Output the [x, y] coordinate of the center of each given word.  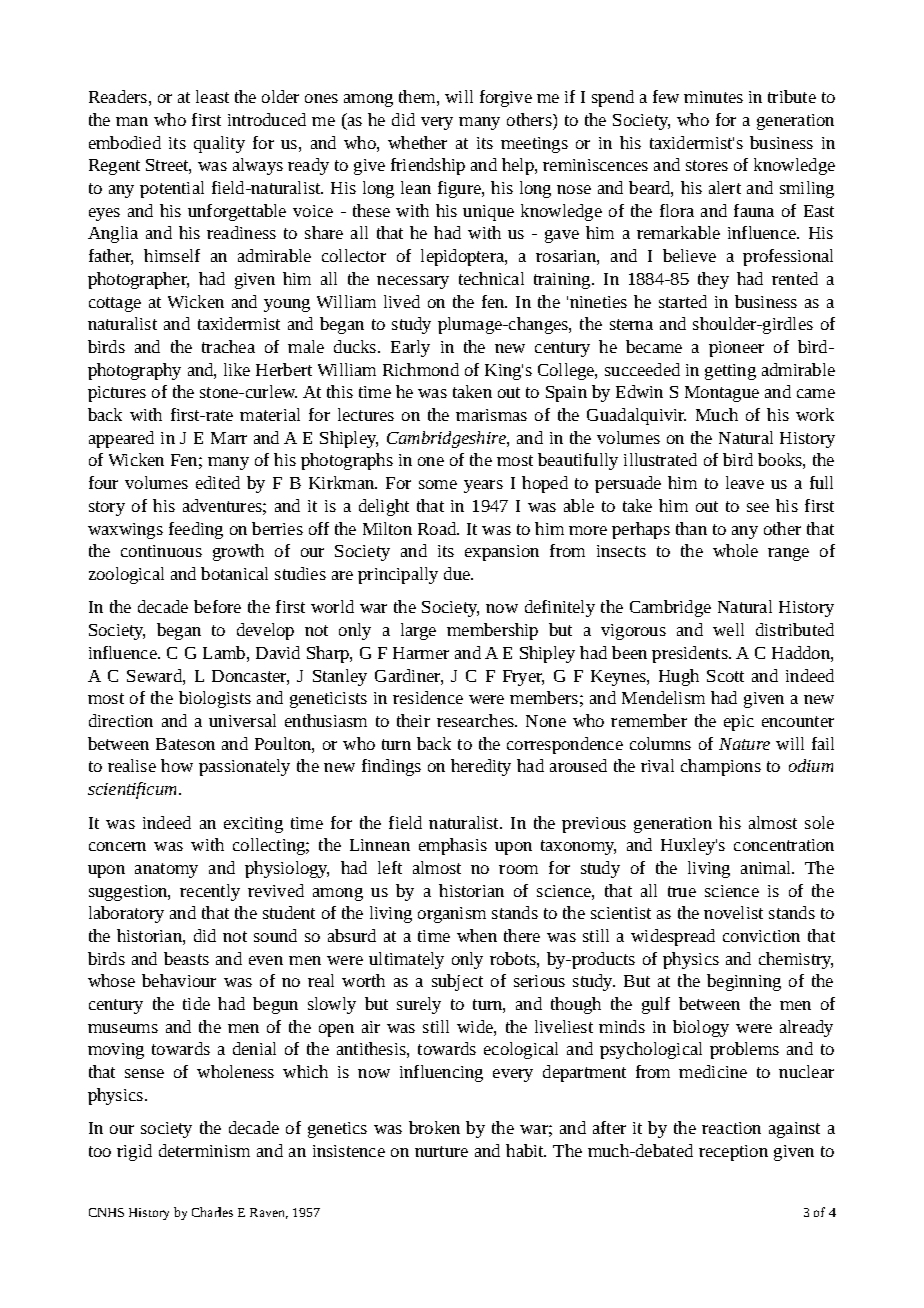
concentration [784, 845]
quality [219, 144]
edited [218, 482]
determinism [204, 1150]
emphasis [453, 846]
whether [417, 142]
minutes [713, 97]
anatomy [166, 870]
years [483, 486]
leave [745, 482]
